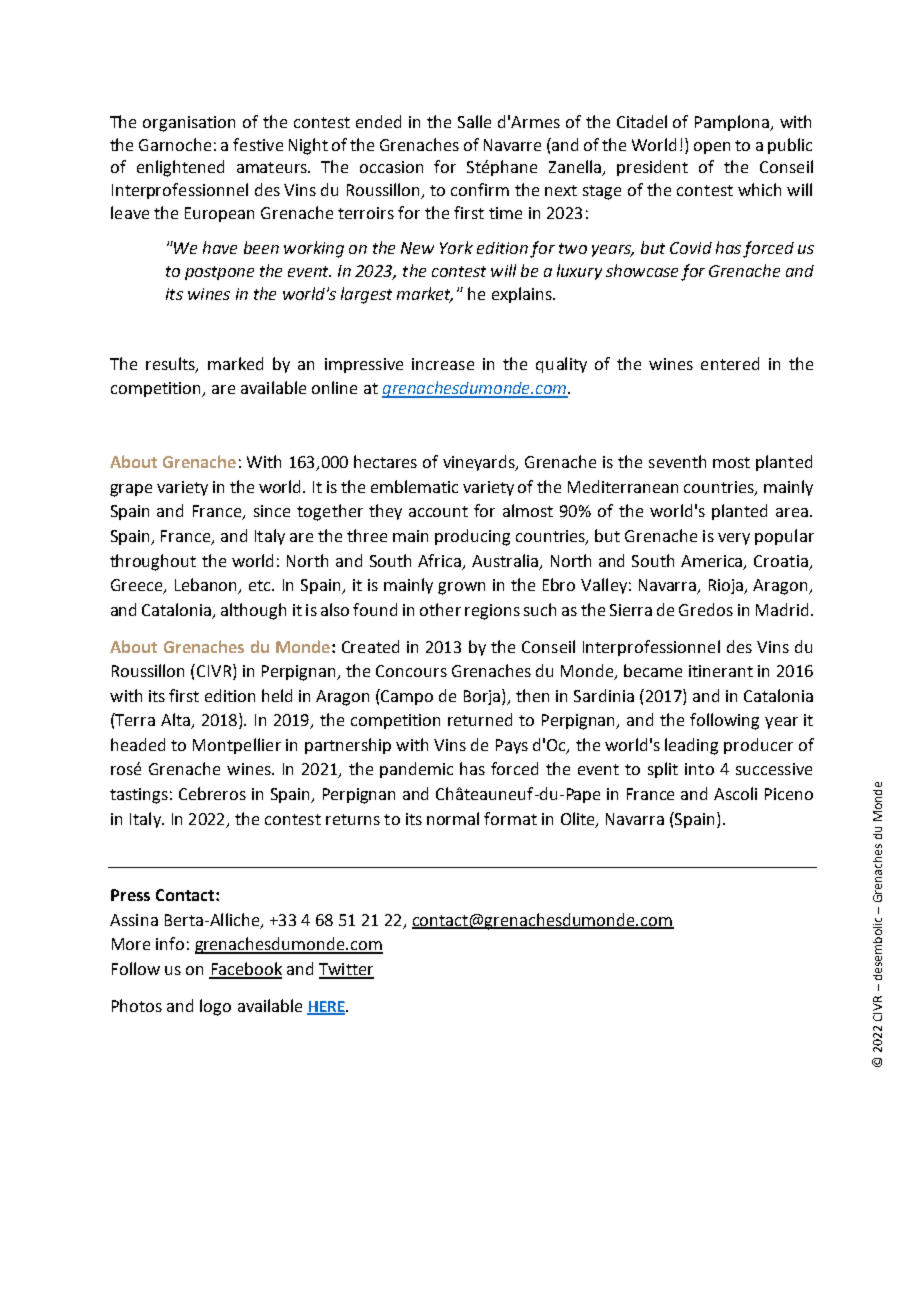 The height and width of the screenshot is (1308, 924). What do you see at coordinates (721, 671) in the screenshot?
I see `itinerant` at bounding box center [721, 671].
